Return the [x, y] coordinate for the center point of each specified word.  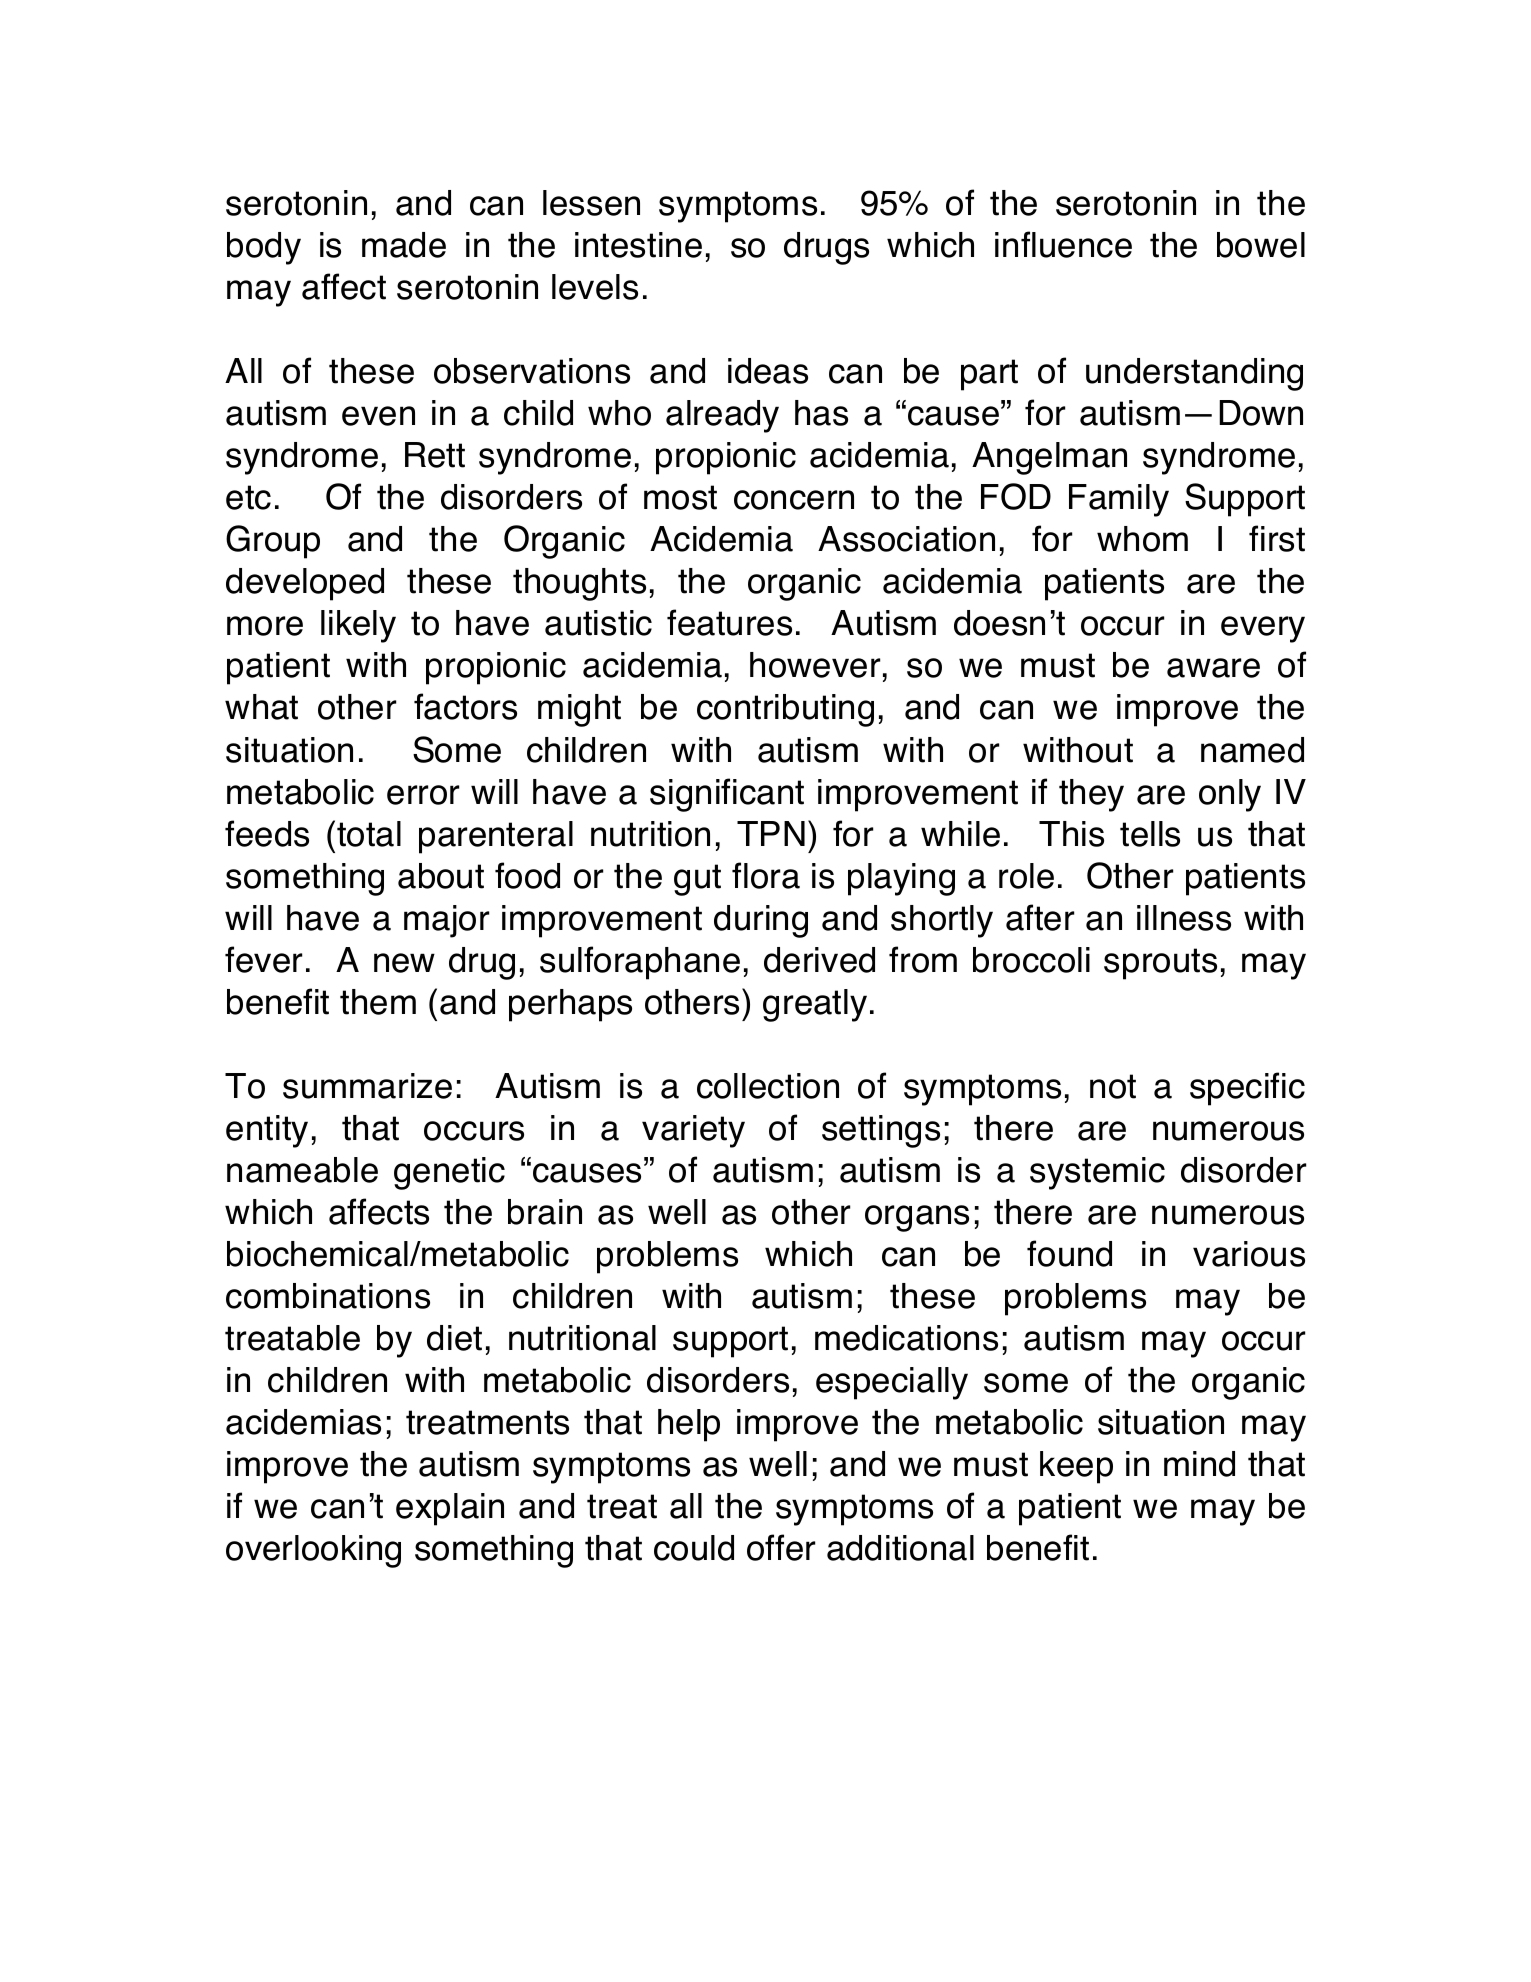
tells [1150, 834]
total [369, 834]
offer [781, 1547]
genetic [449, 1173]
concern [794, 500]
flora [766, 875]
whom [1142, 539]
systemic [1097, 1173]
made [404, 245]
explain [450, 1509]
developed [305, 584]
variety [693, 1131]
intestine [638, 245]
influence [1063, 244]
